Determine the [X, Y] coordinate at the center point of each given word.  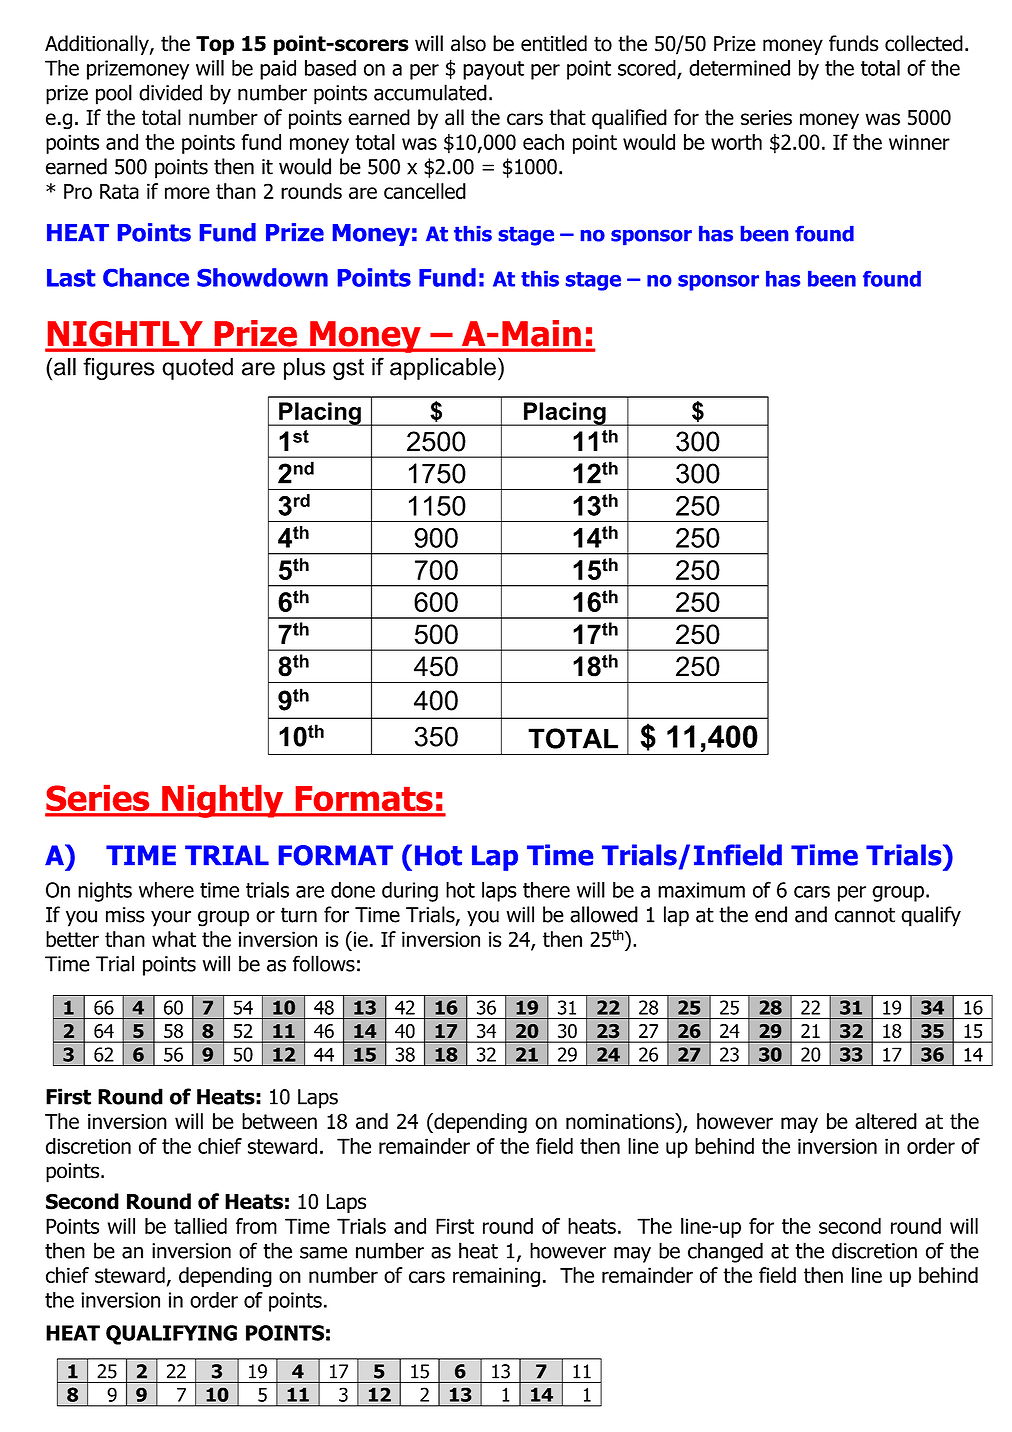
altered [886, 1121]
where [166, 890]
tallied [200, 1226]
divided [170, 92]
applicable [443, 369]
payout [493, 70]
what [174, 939]
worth [736, 142]
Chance [146, 277]
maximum [701, 890]
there [546, 890]
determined [739, 68]
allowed [604, 914]
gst [348, 369]
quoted [197, 369]
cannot [865, 915]
